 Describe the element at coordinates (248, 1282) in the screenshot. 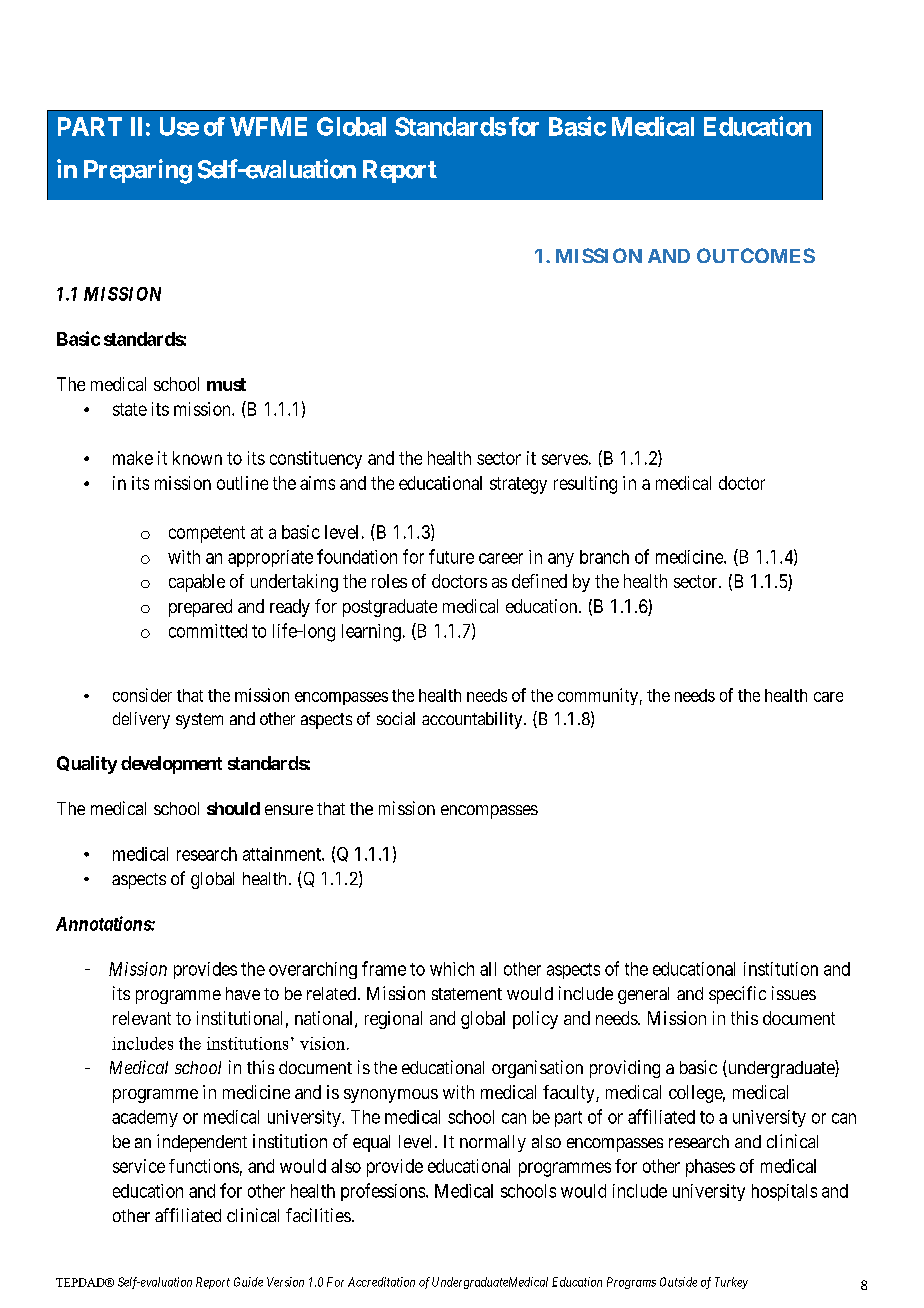

I see `Guide` at that location.
